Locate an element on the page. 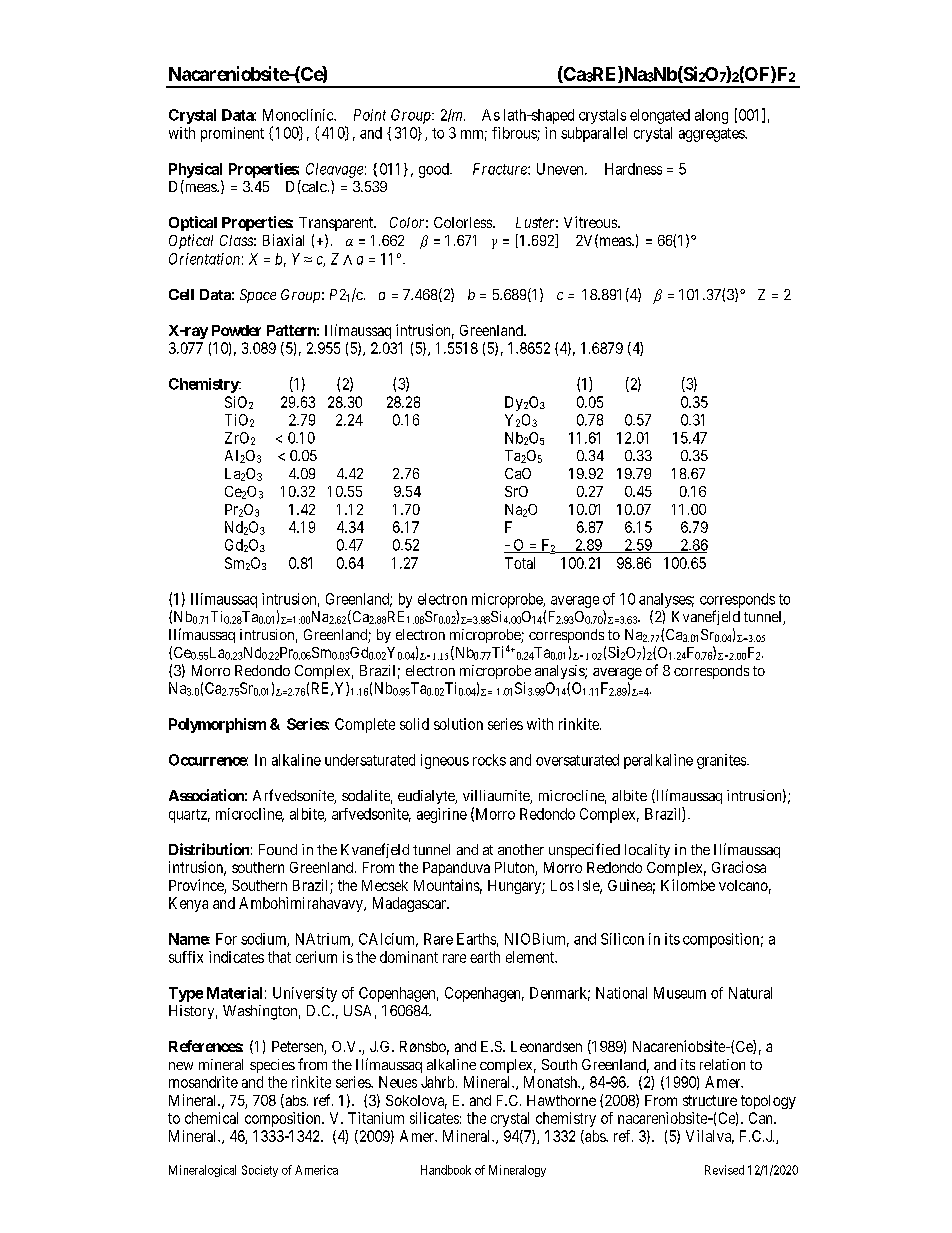  Polymorphism is located at coordinates (217, 725).
